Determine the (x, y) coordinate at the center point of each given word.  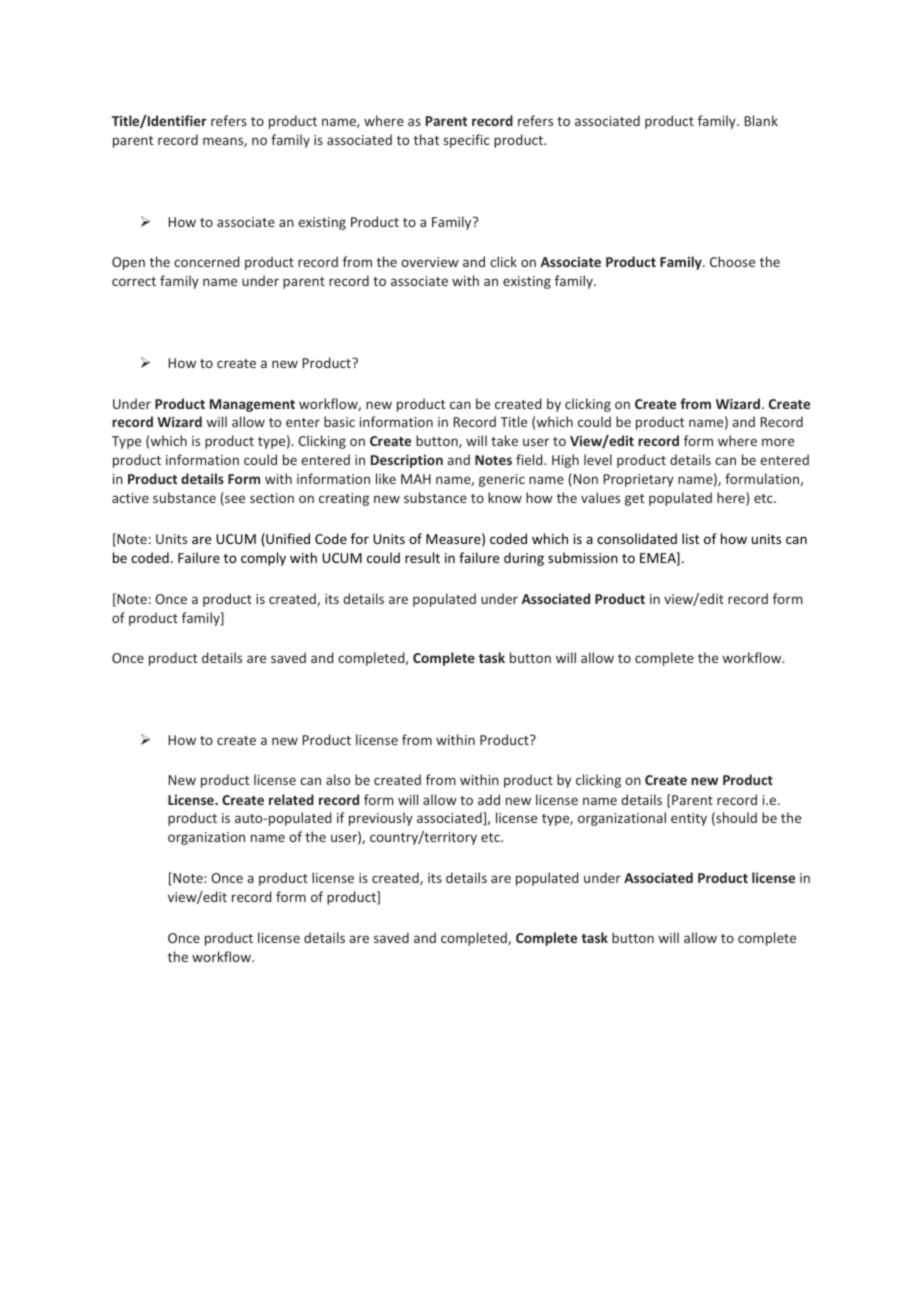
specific (466, 141)
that (426, 139)
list (690, 538)
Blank (761, 120)
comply (263, 559)
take (504, 440)
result (422, 557)
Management (252, 405)
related (291, 799)
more (778, 442)
